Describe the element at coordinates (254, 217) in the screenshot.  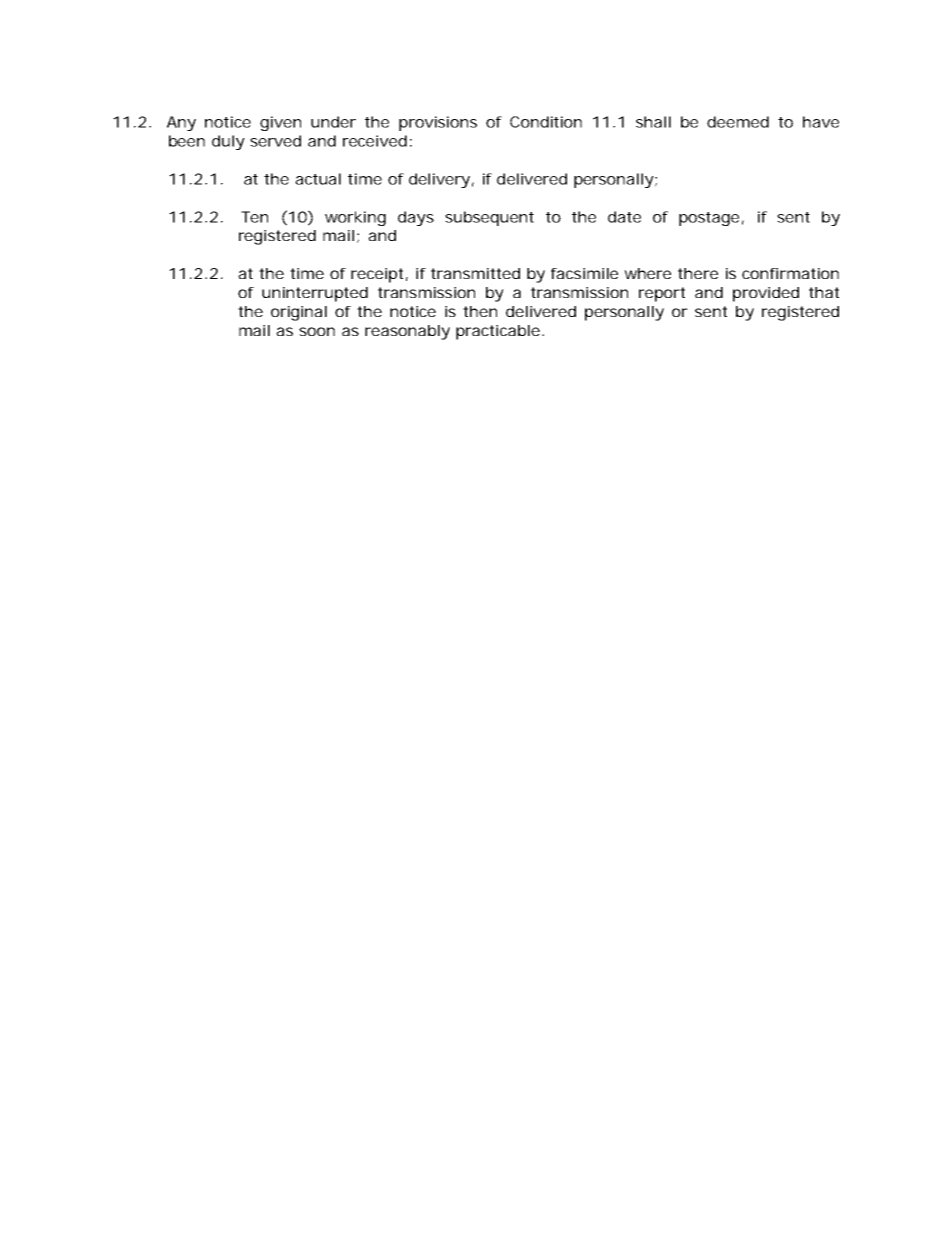
I see `Ten` at that location.
